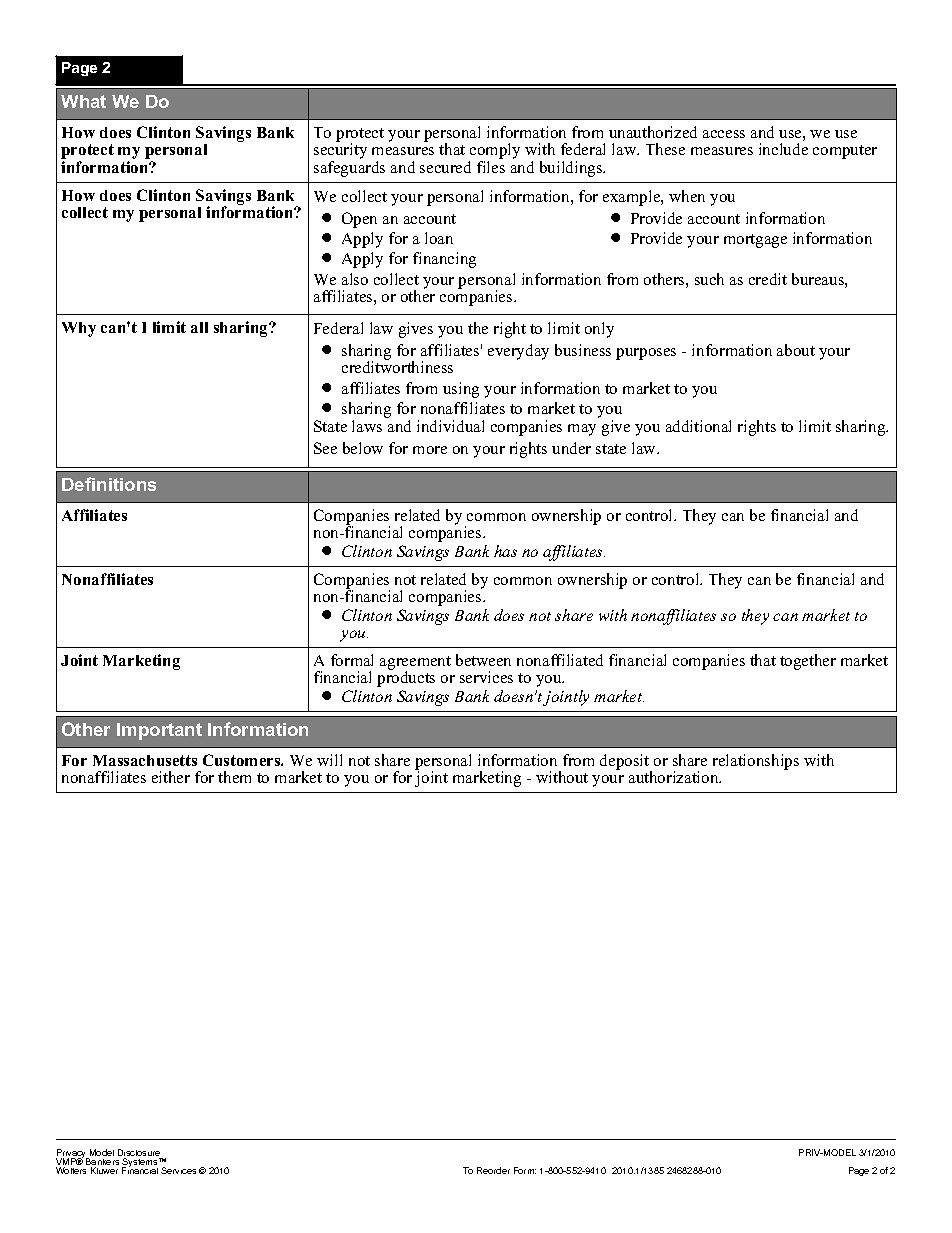 The height and width of the document is (1233, 952). What do you see at coordinates (83, 101) in the document?
I see `What` at bounding box center [83, 101].
